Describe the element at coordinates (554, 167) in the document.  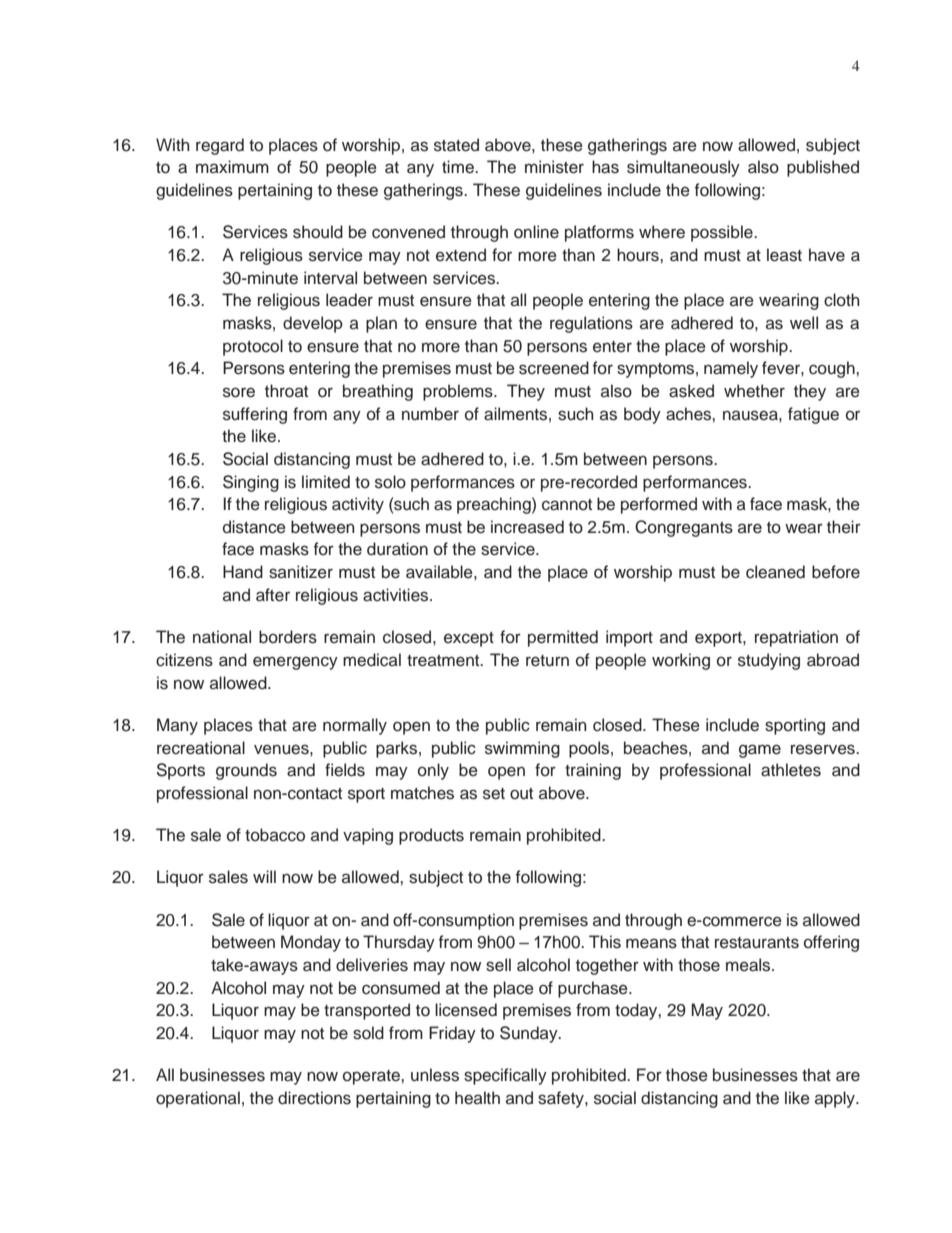
I see `minister` at that location.
